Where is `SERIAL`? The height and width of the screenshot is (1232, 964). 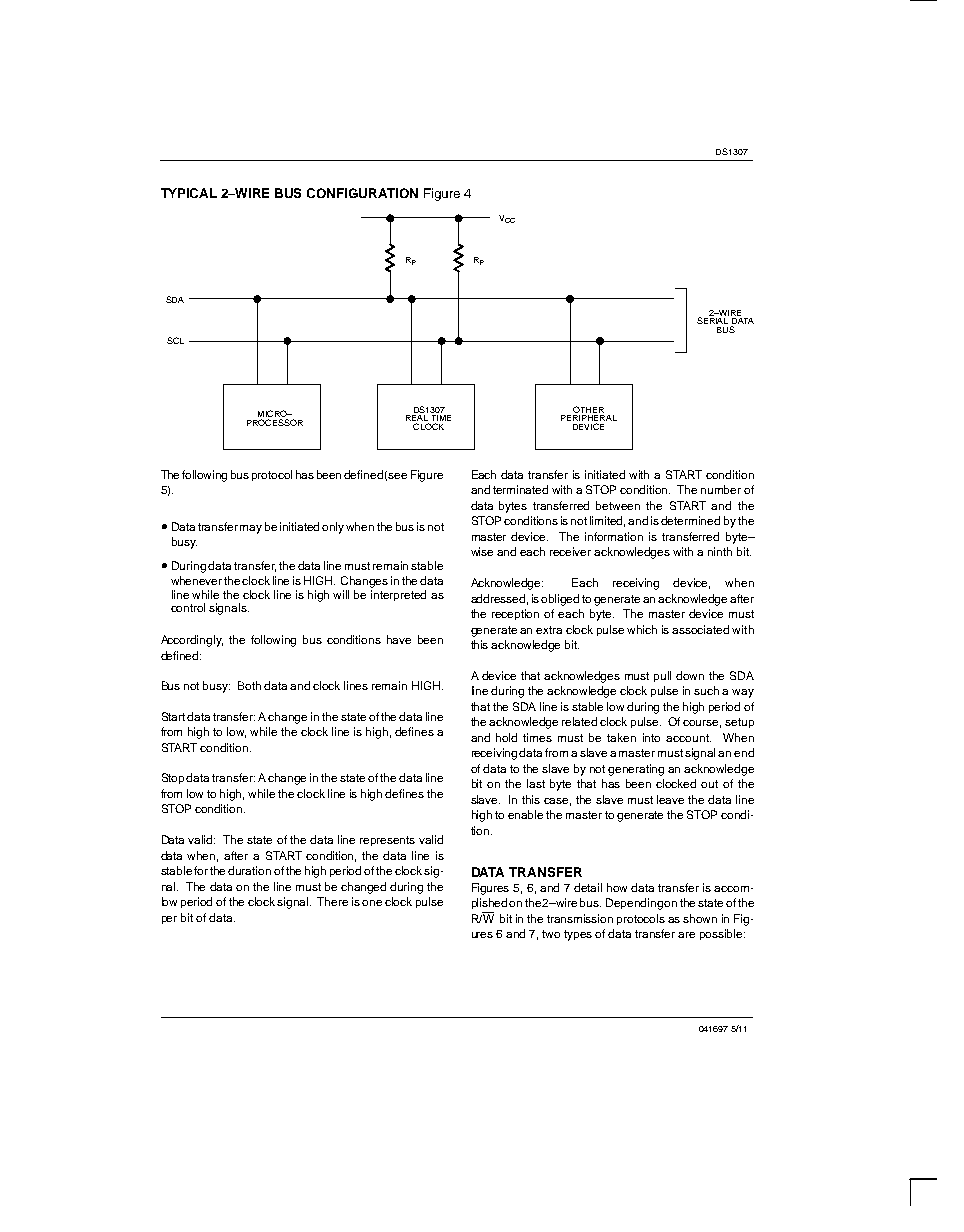 SERIAL is located at coordinates (713, 319).
